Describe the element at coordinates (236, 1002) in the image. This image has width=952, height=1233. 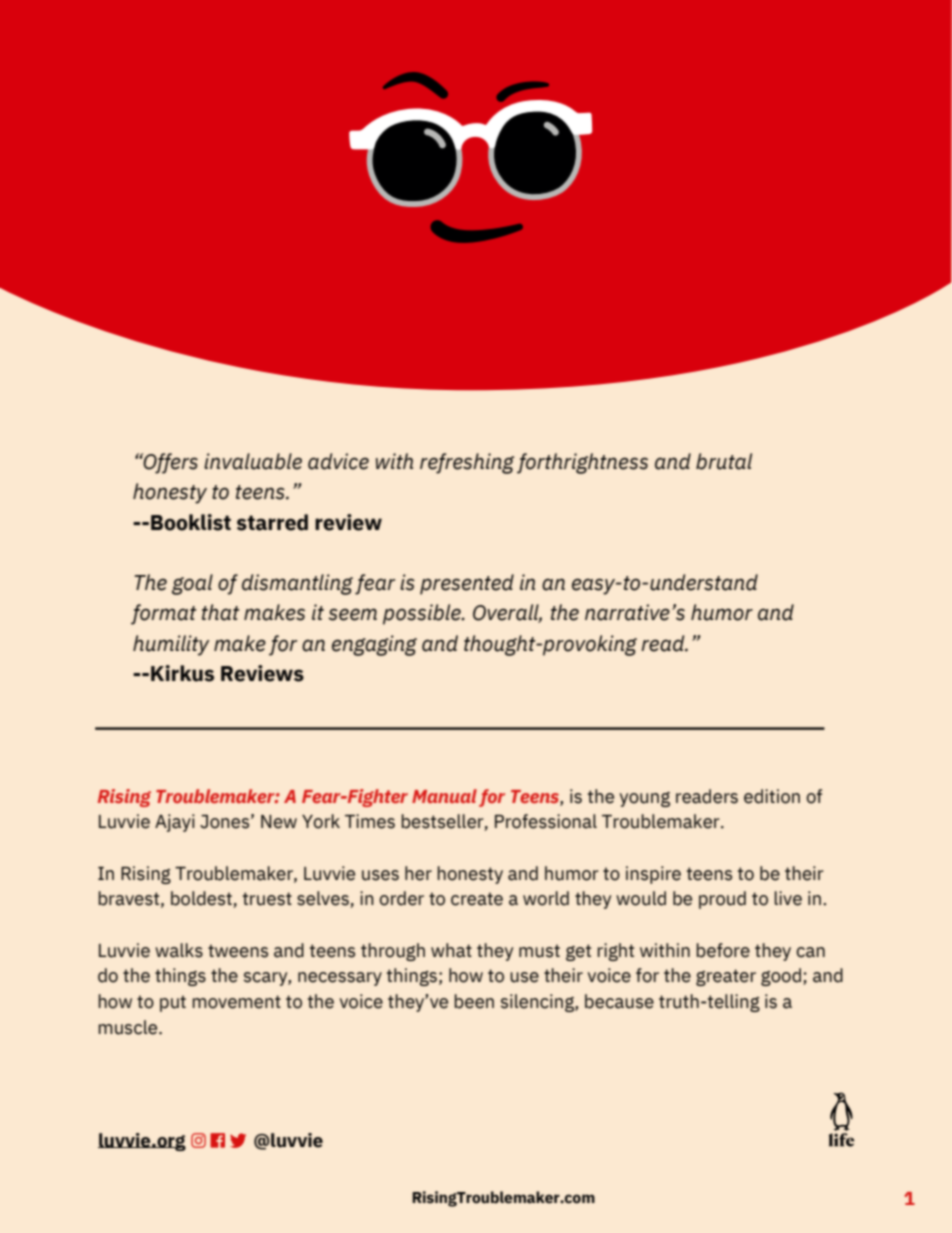
I see `movement` at that location.
